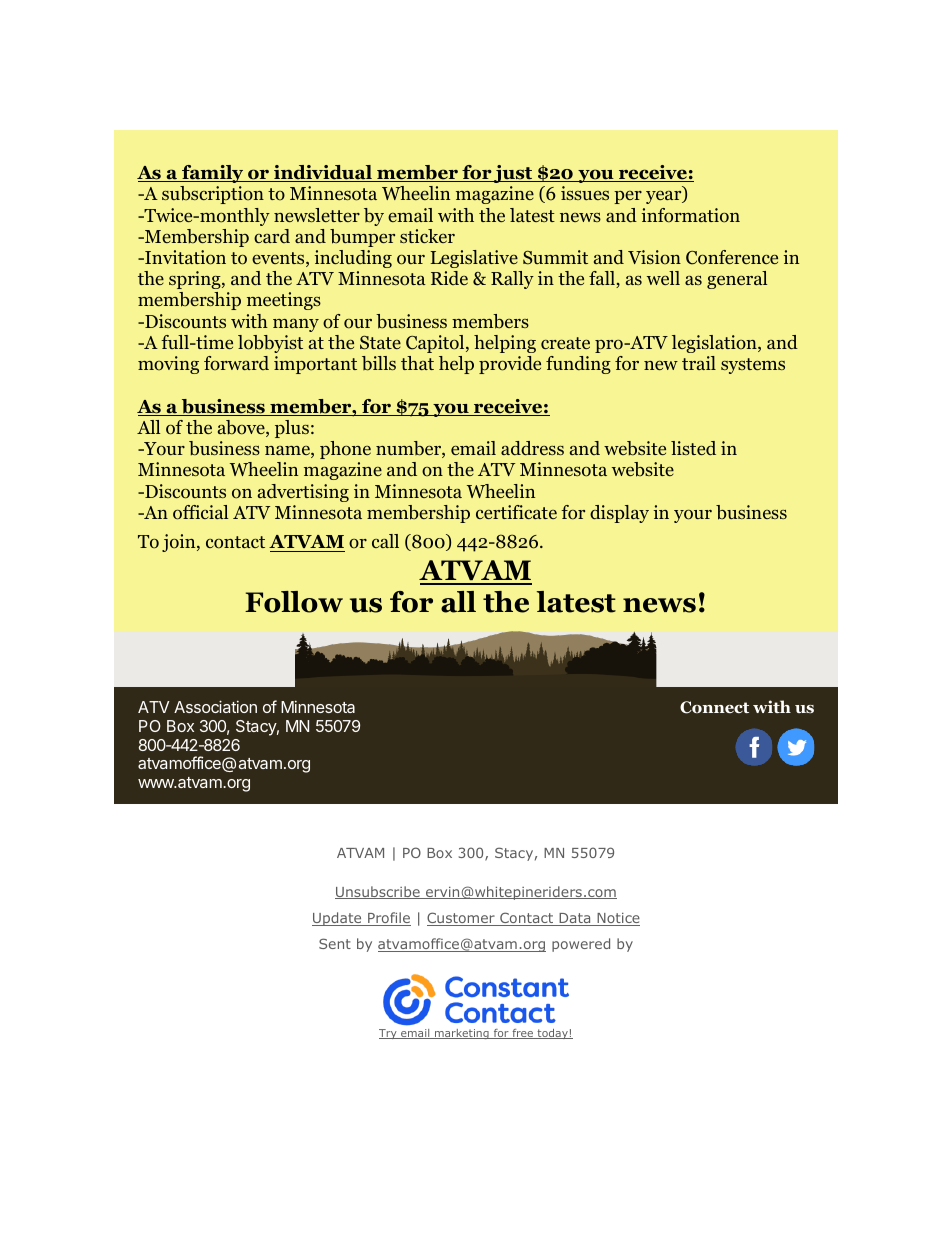 This document has width=952, height=1233. I want to click on powered, so click(581, 945).
